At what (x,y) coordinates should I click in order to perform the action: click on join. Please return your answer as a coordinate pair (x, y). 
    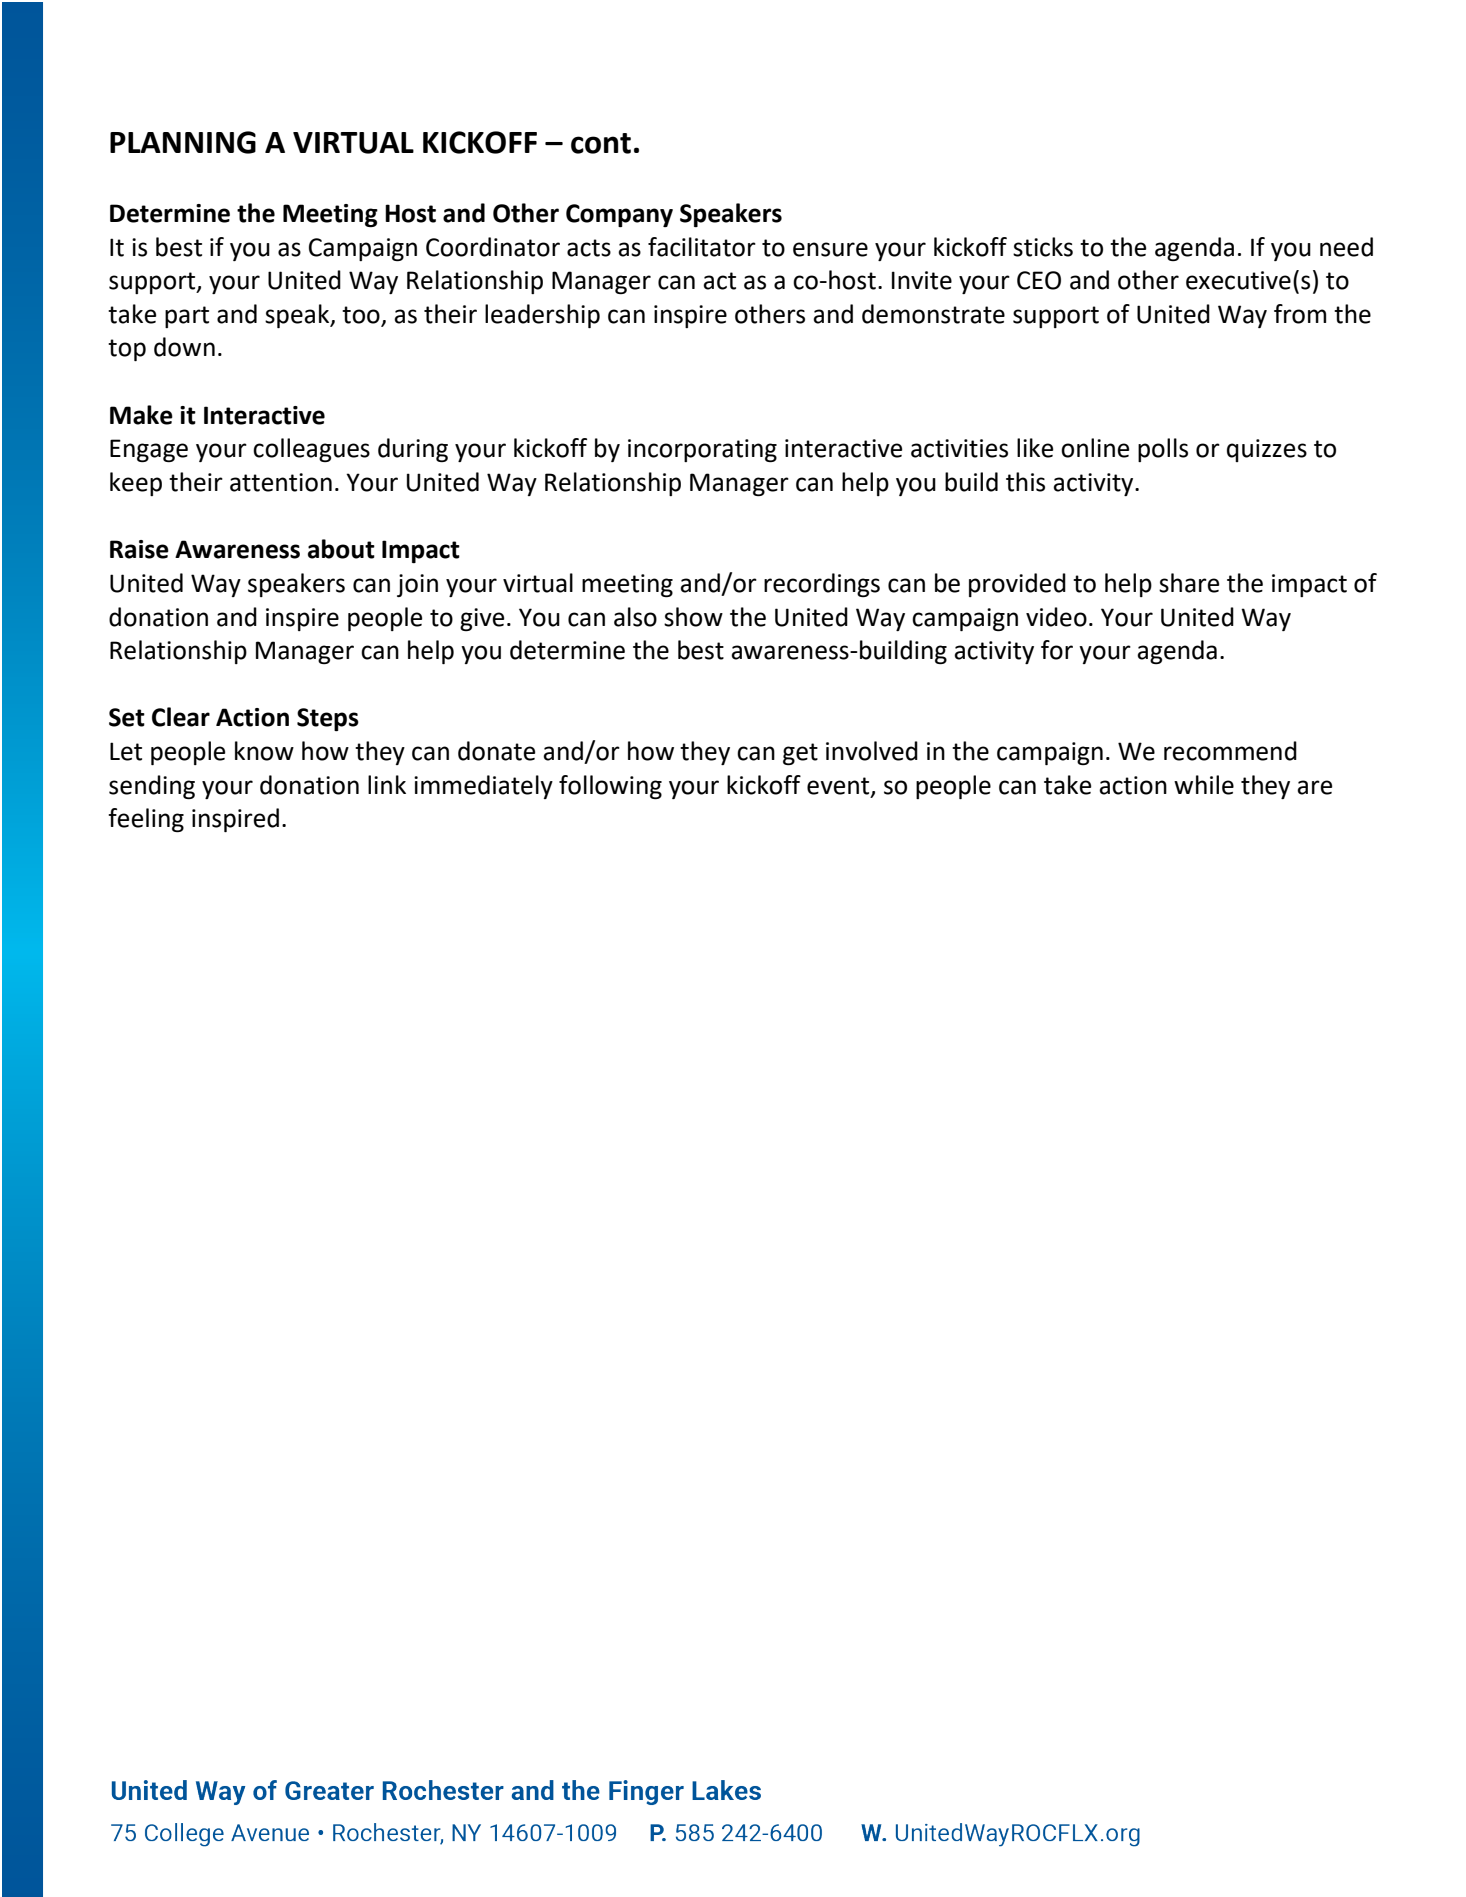
    Looking at the image, I should click on (417, 585).
